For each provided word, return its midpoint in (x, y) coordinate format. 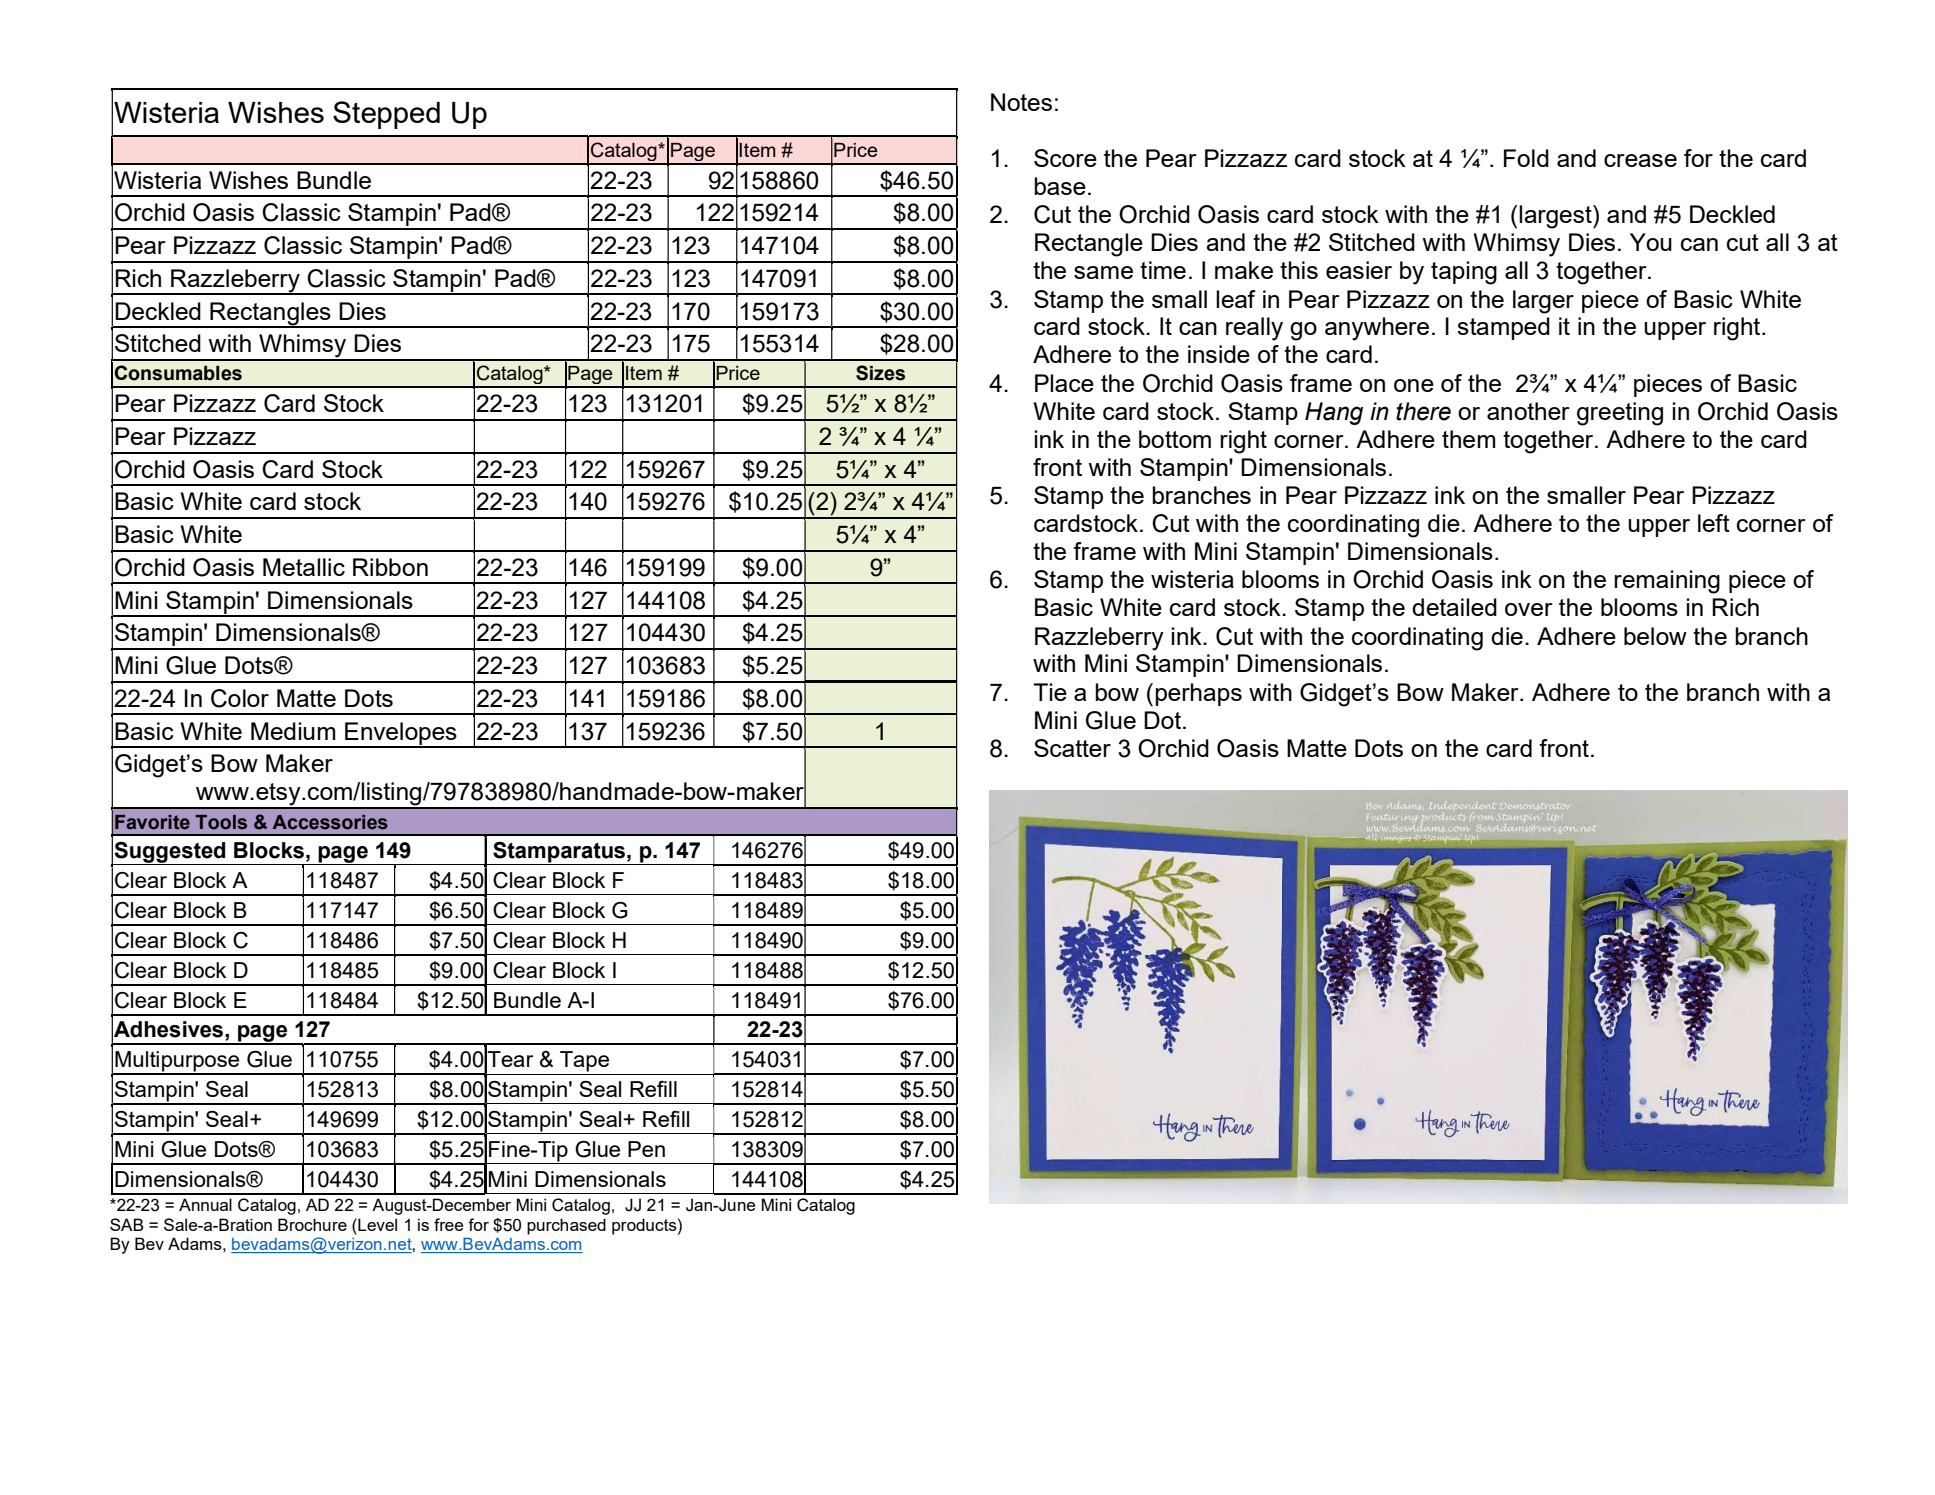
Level (376, 1224)
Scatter (1072, 748)
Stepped (386, 115)
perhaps (1199, 694)
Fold (1526, 158)
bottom (1175, 439)
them (1469, 439)
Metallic (304, 567)
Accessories (330, 822)
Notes (1021, 102)
